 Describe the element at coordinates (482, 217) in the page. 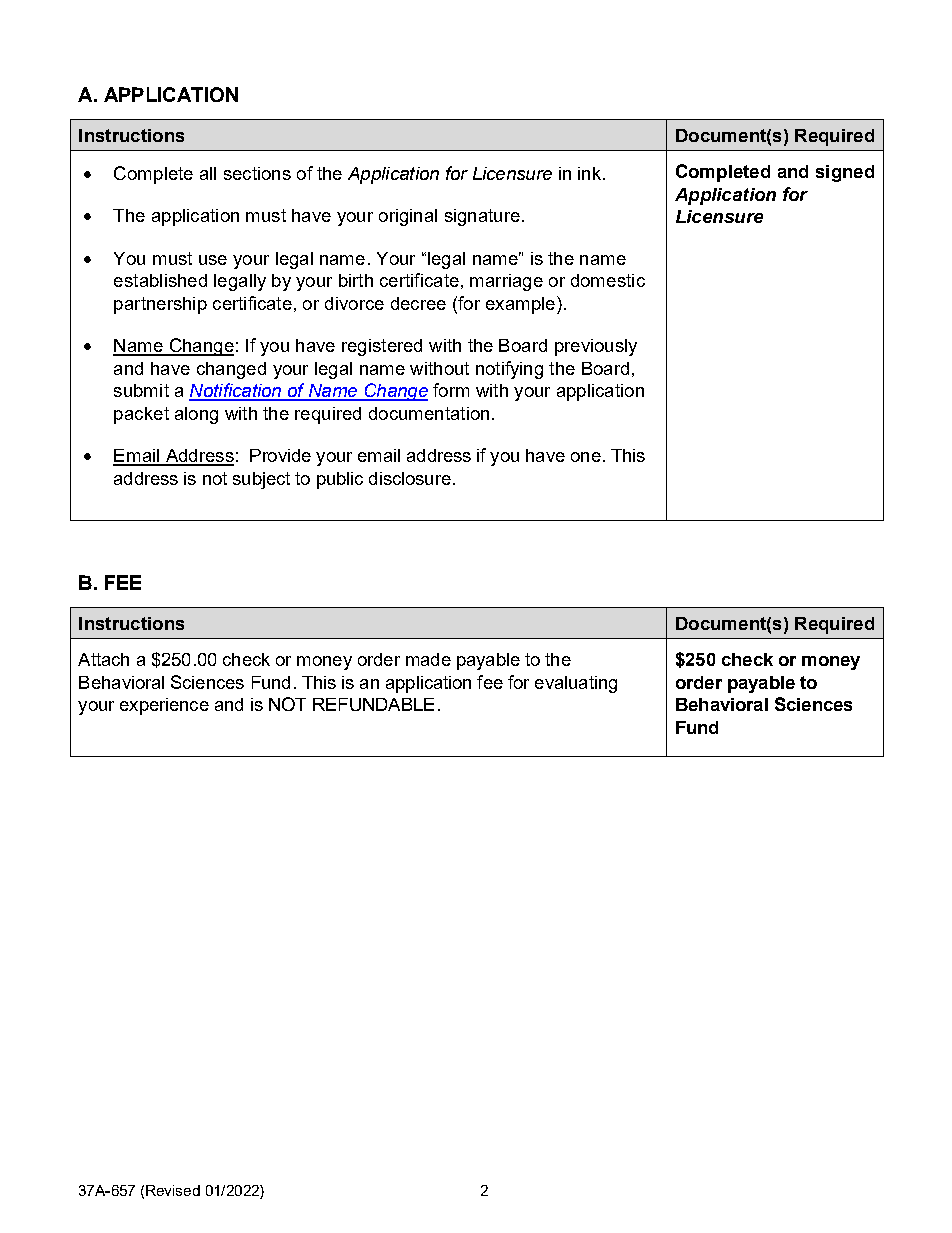

I see `signature` at that location.
